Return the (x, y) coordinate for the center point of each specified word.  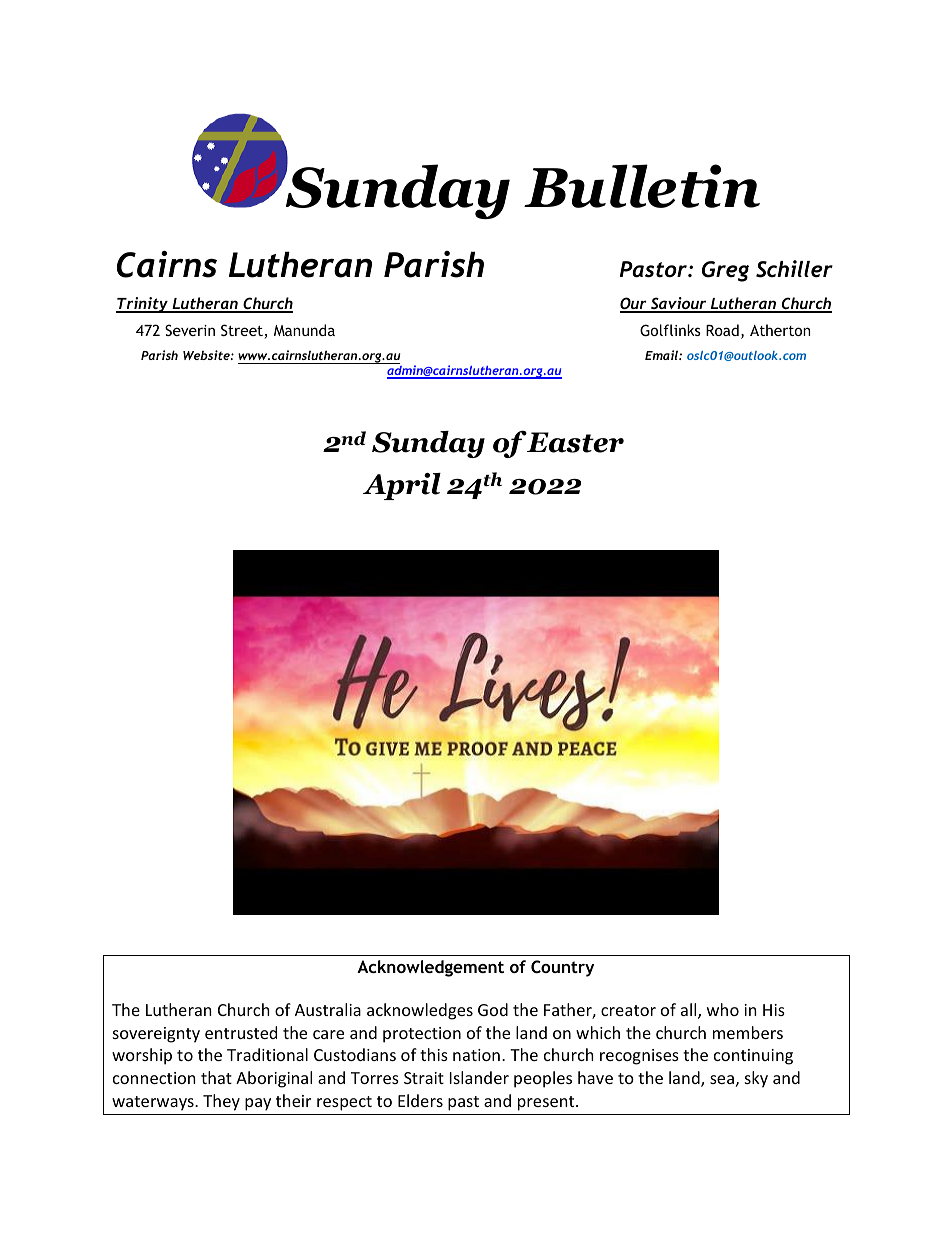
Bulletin (642, 186)
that (216, 1077)
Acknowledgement (430, 968)
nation (476, 1055)
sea (722, 1079)
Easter (575, 442)
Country (562, 968)
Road (722, 330)
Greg (725, 271)
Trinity (143, 305)
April (402, 486)
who (723, 1009)
